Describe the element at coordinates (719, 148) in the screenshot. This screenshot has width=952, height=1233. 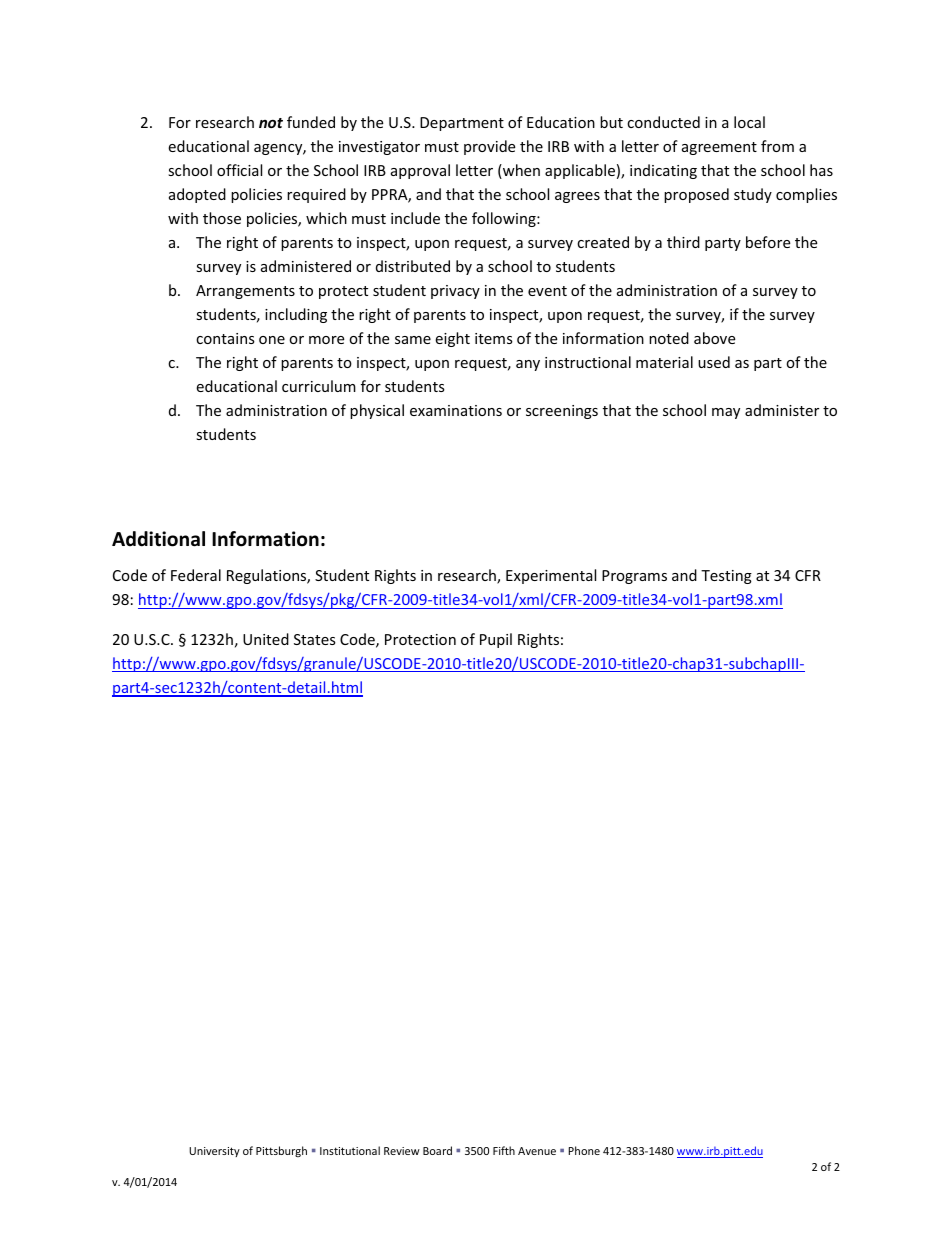
I see `agreement` at that location.
